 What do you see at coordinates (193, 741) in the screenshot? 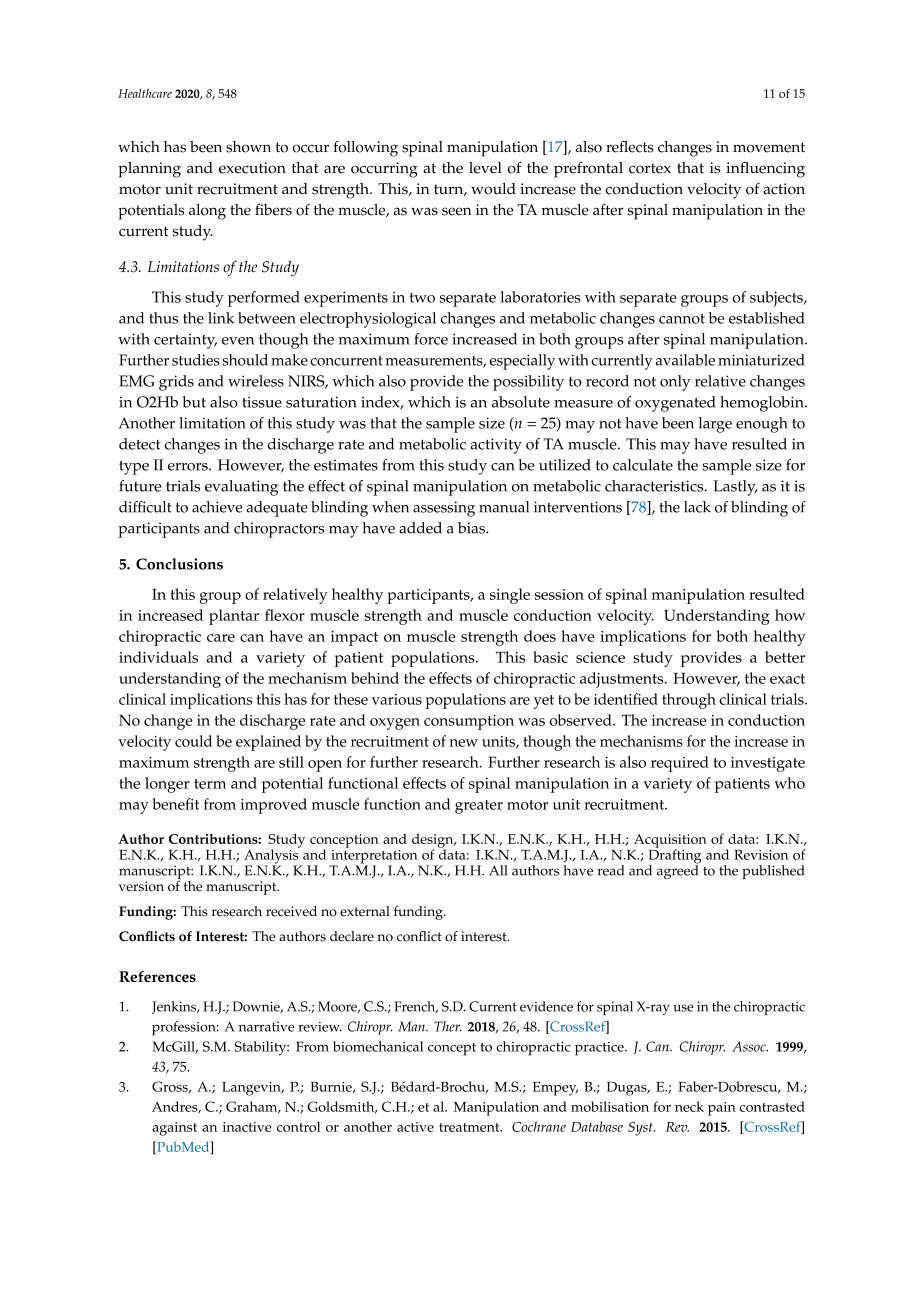
I see `could` at bounding box center [193, 741].
